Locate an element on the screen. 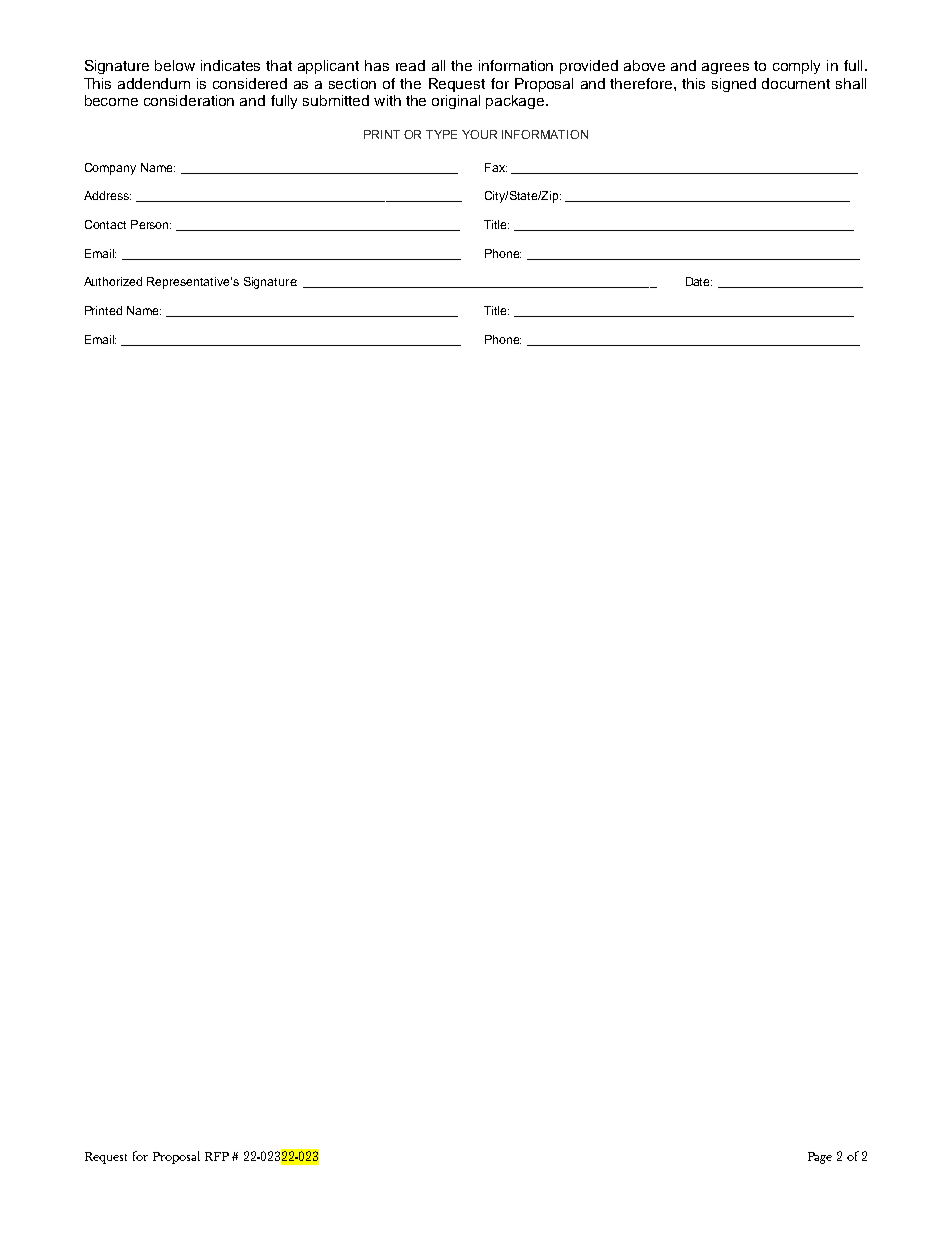  RFP is located at coordinates (217, 1156).
